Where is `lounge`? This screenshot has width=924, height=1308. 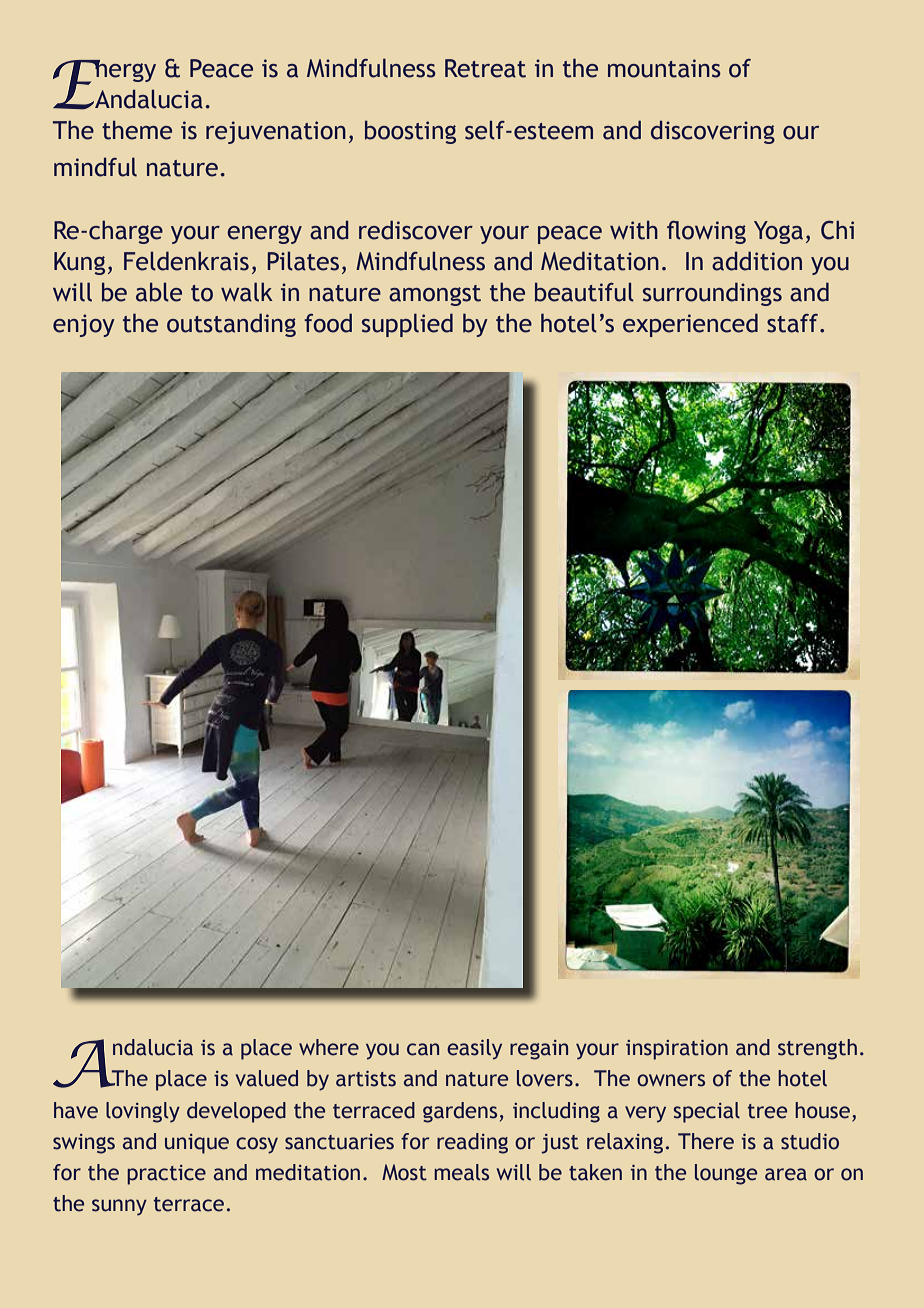 lounge is located at coordinates (726, 1174).
